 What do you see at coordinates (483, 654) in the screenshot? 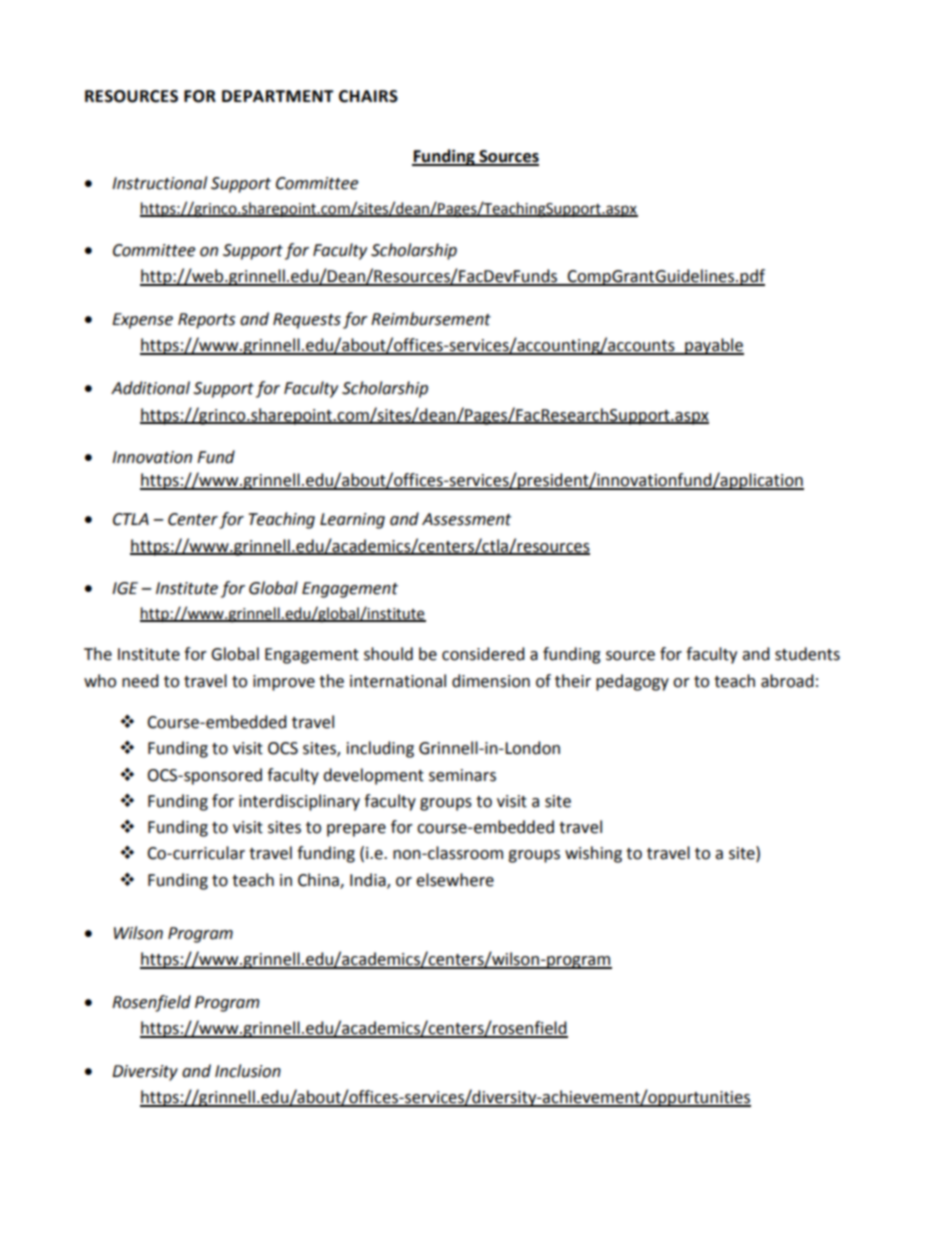
I see `considered` at bounding box center [483, 654].
